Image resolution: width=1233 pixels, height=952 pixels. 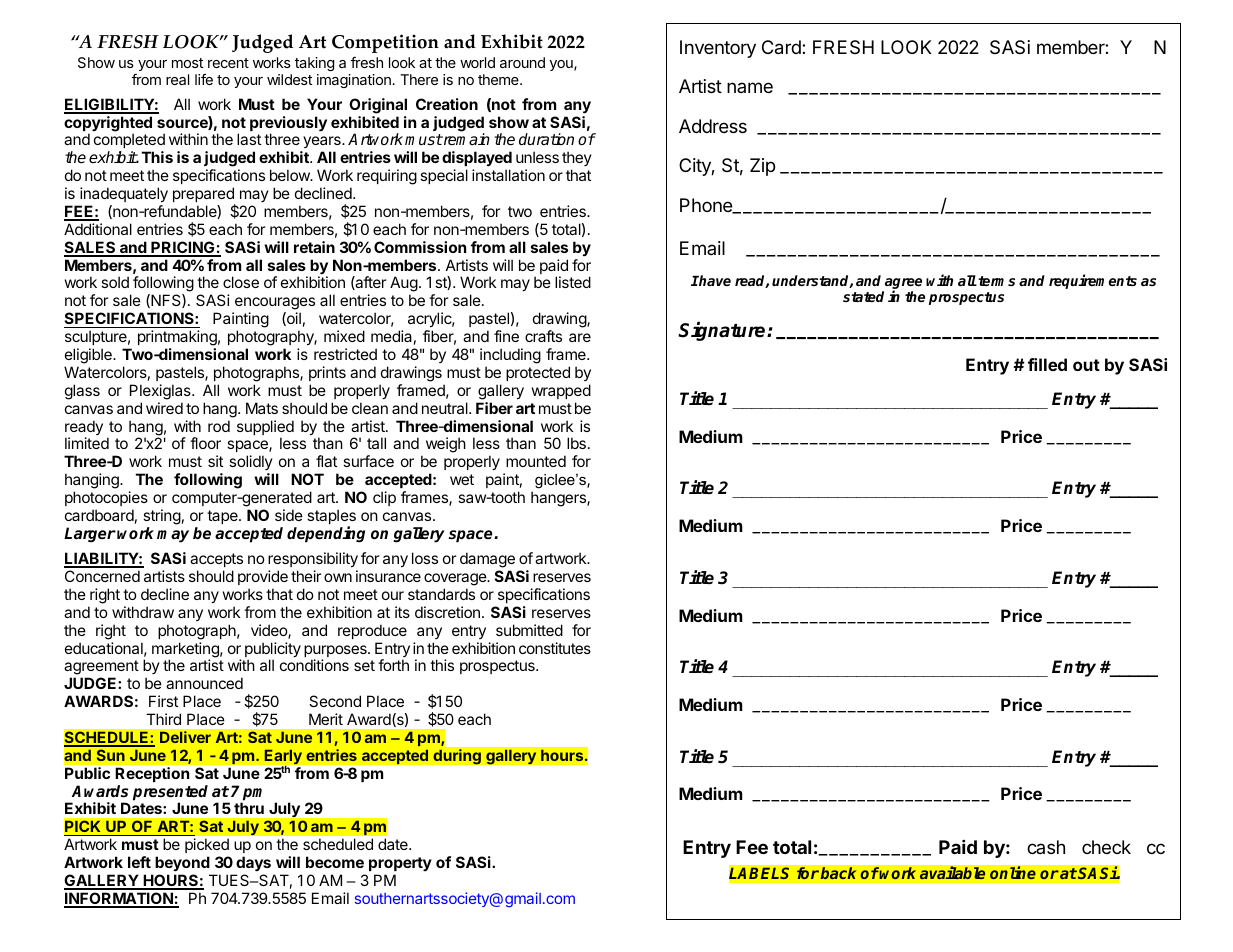 What do you see at coordinates (555, 648) in the screenshot?
I see `constitutes` at bounding box center [555, 648].
